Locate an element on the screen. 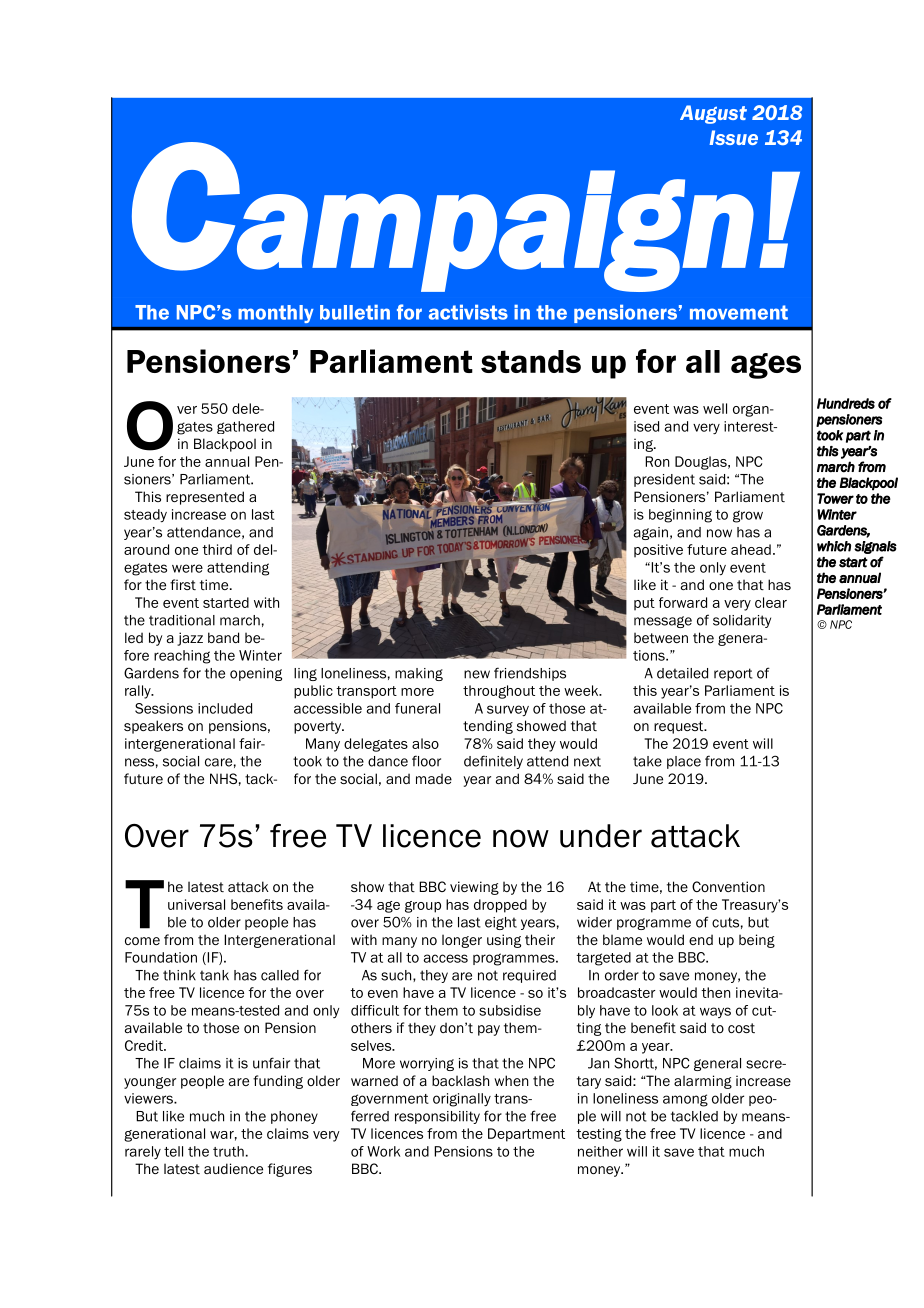 Image resolution: width=924 pixels, height=1308 pixels. solidarity is located at coordinates (742, 621).
